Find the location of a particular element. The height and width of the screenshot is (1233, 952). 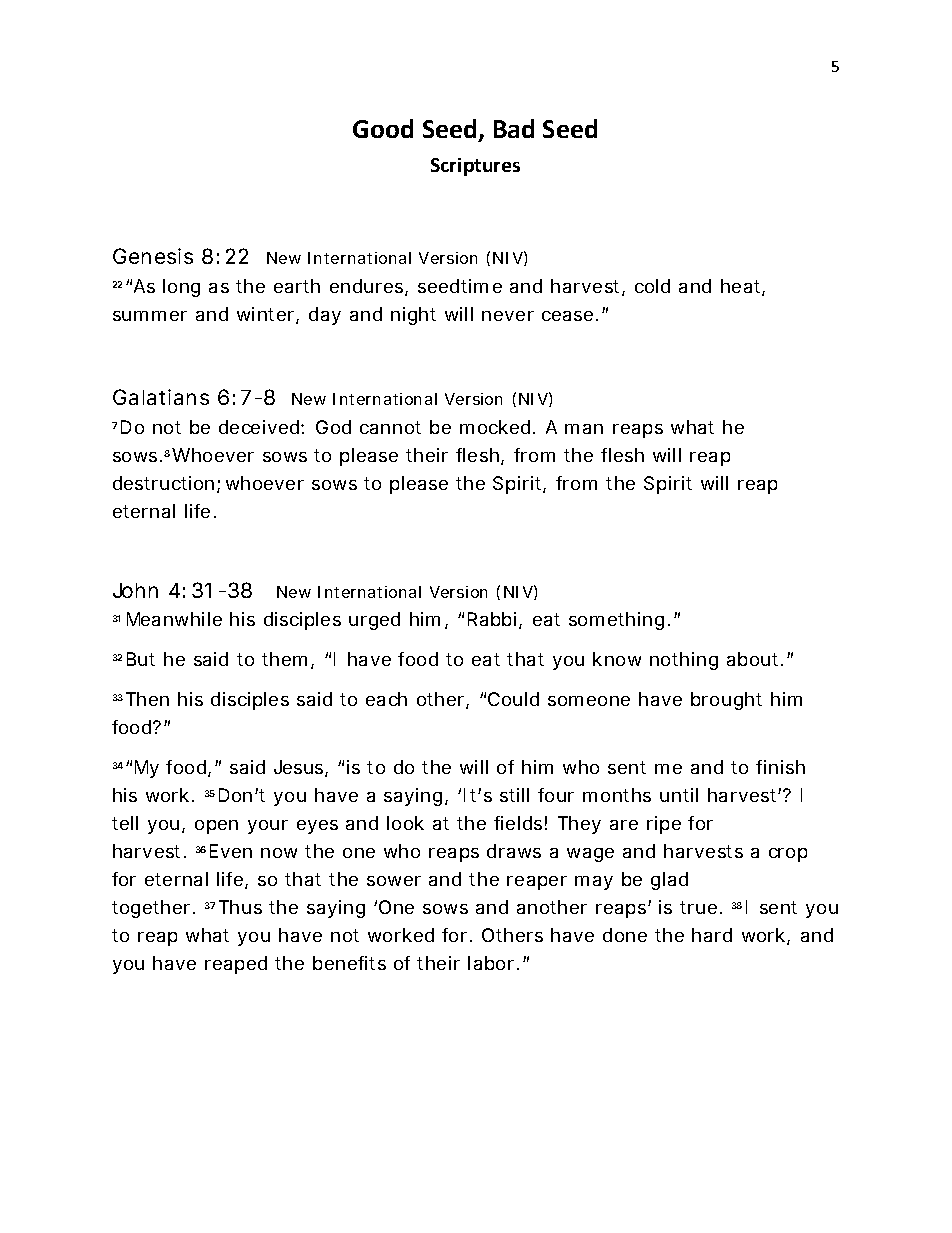

Rabbi is located at coordinates (492, 619).
